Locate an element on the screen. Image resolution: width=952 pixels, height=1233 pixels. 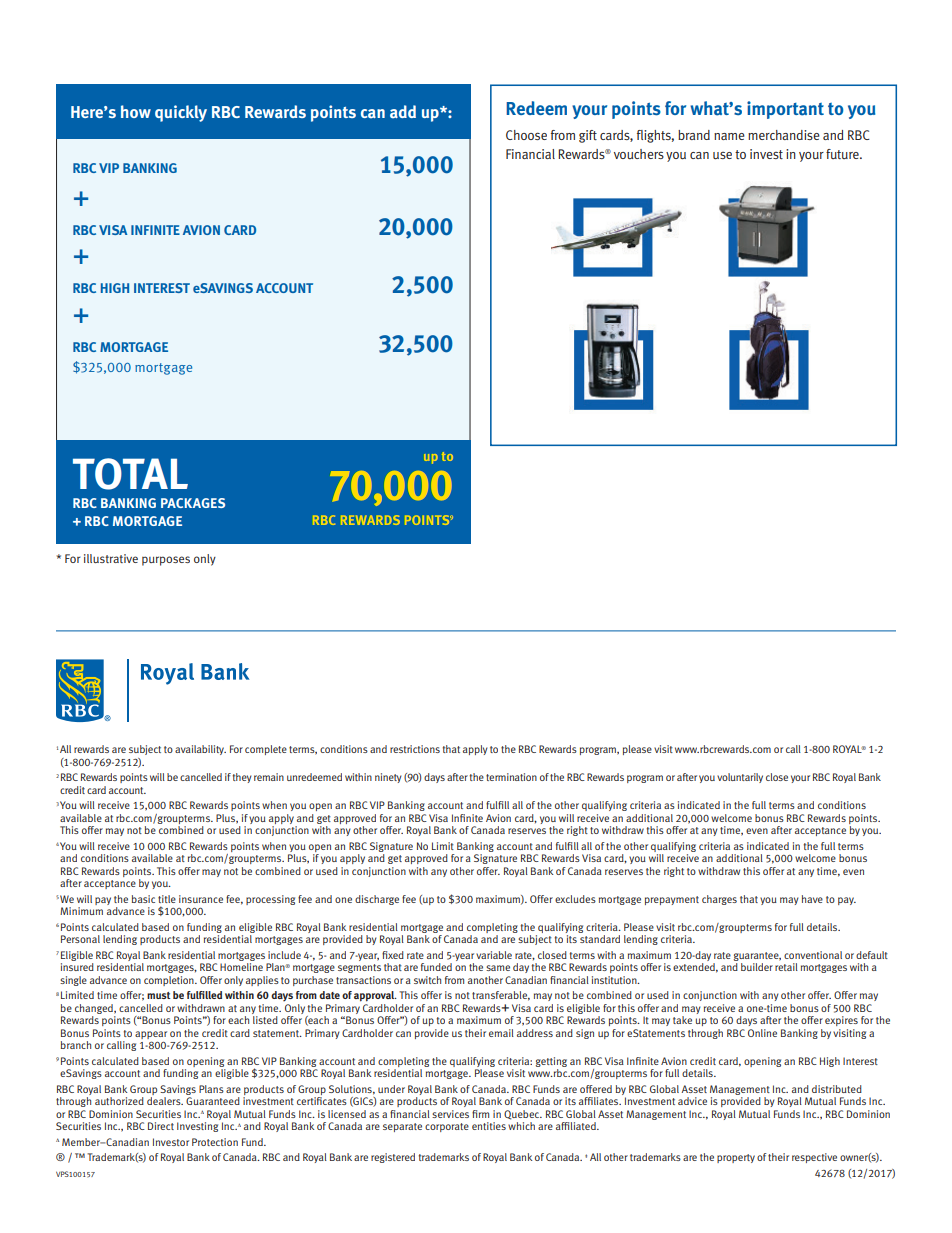
quickly is located at coordinates (181, 113).
